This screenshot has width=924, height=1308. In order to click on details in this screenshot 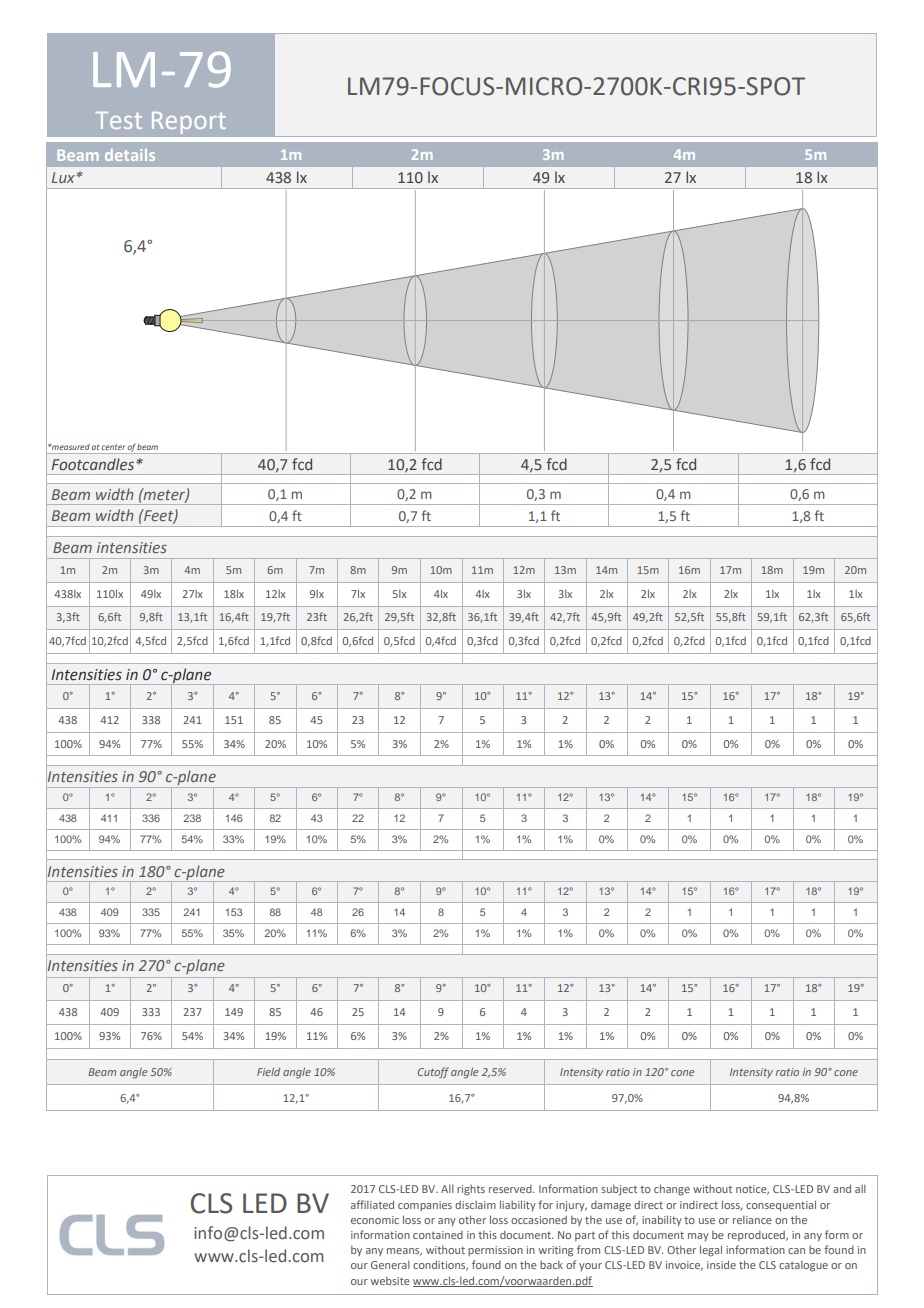, I will do `click(130, 155)`.
